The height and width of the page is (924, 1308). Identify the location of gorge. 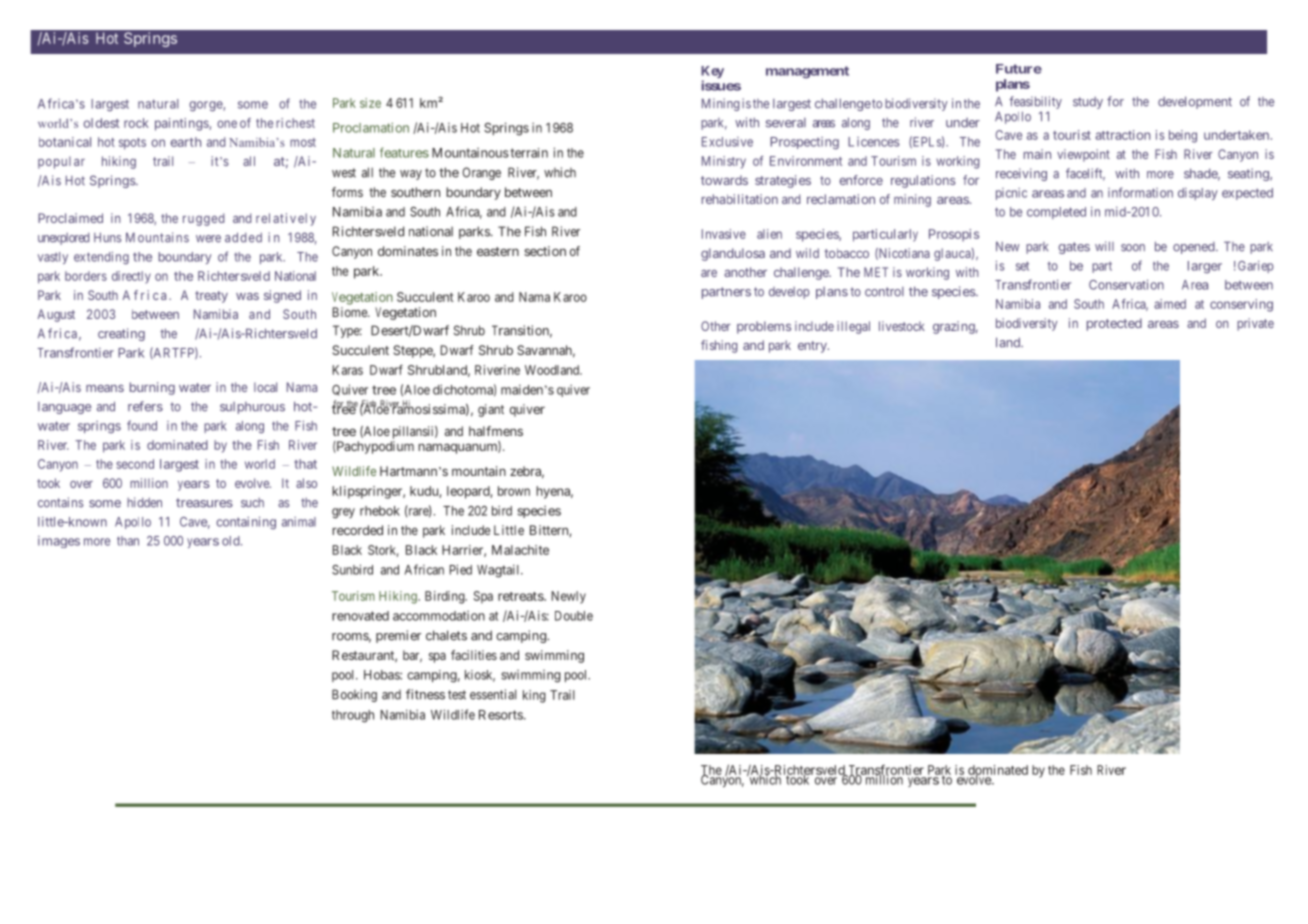
(206, 106).
